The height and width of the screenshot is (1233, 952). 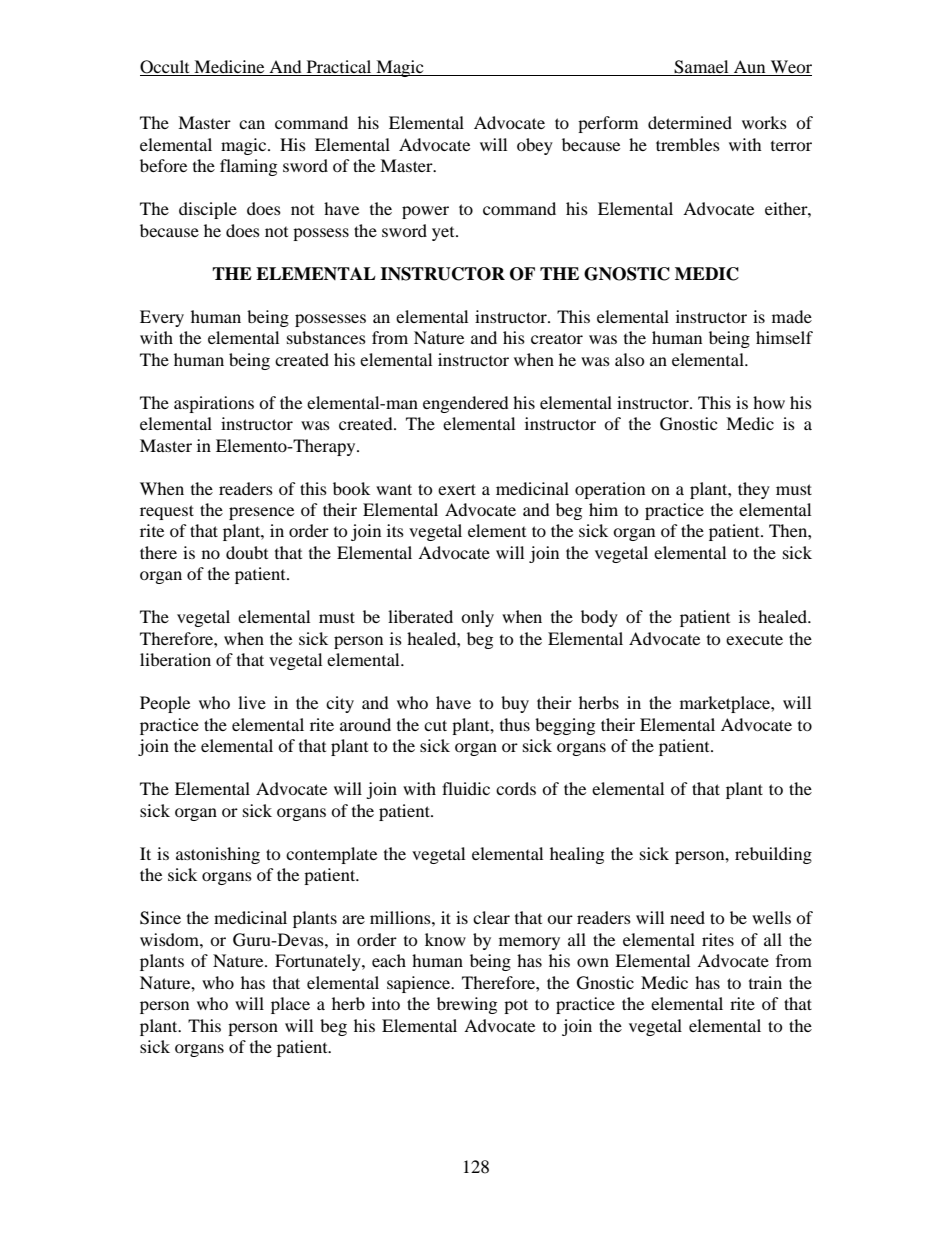 I want to click on Fortunately, so click(x=319, y=962).
